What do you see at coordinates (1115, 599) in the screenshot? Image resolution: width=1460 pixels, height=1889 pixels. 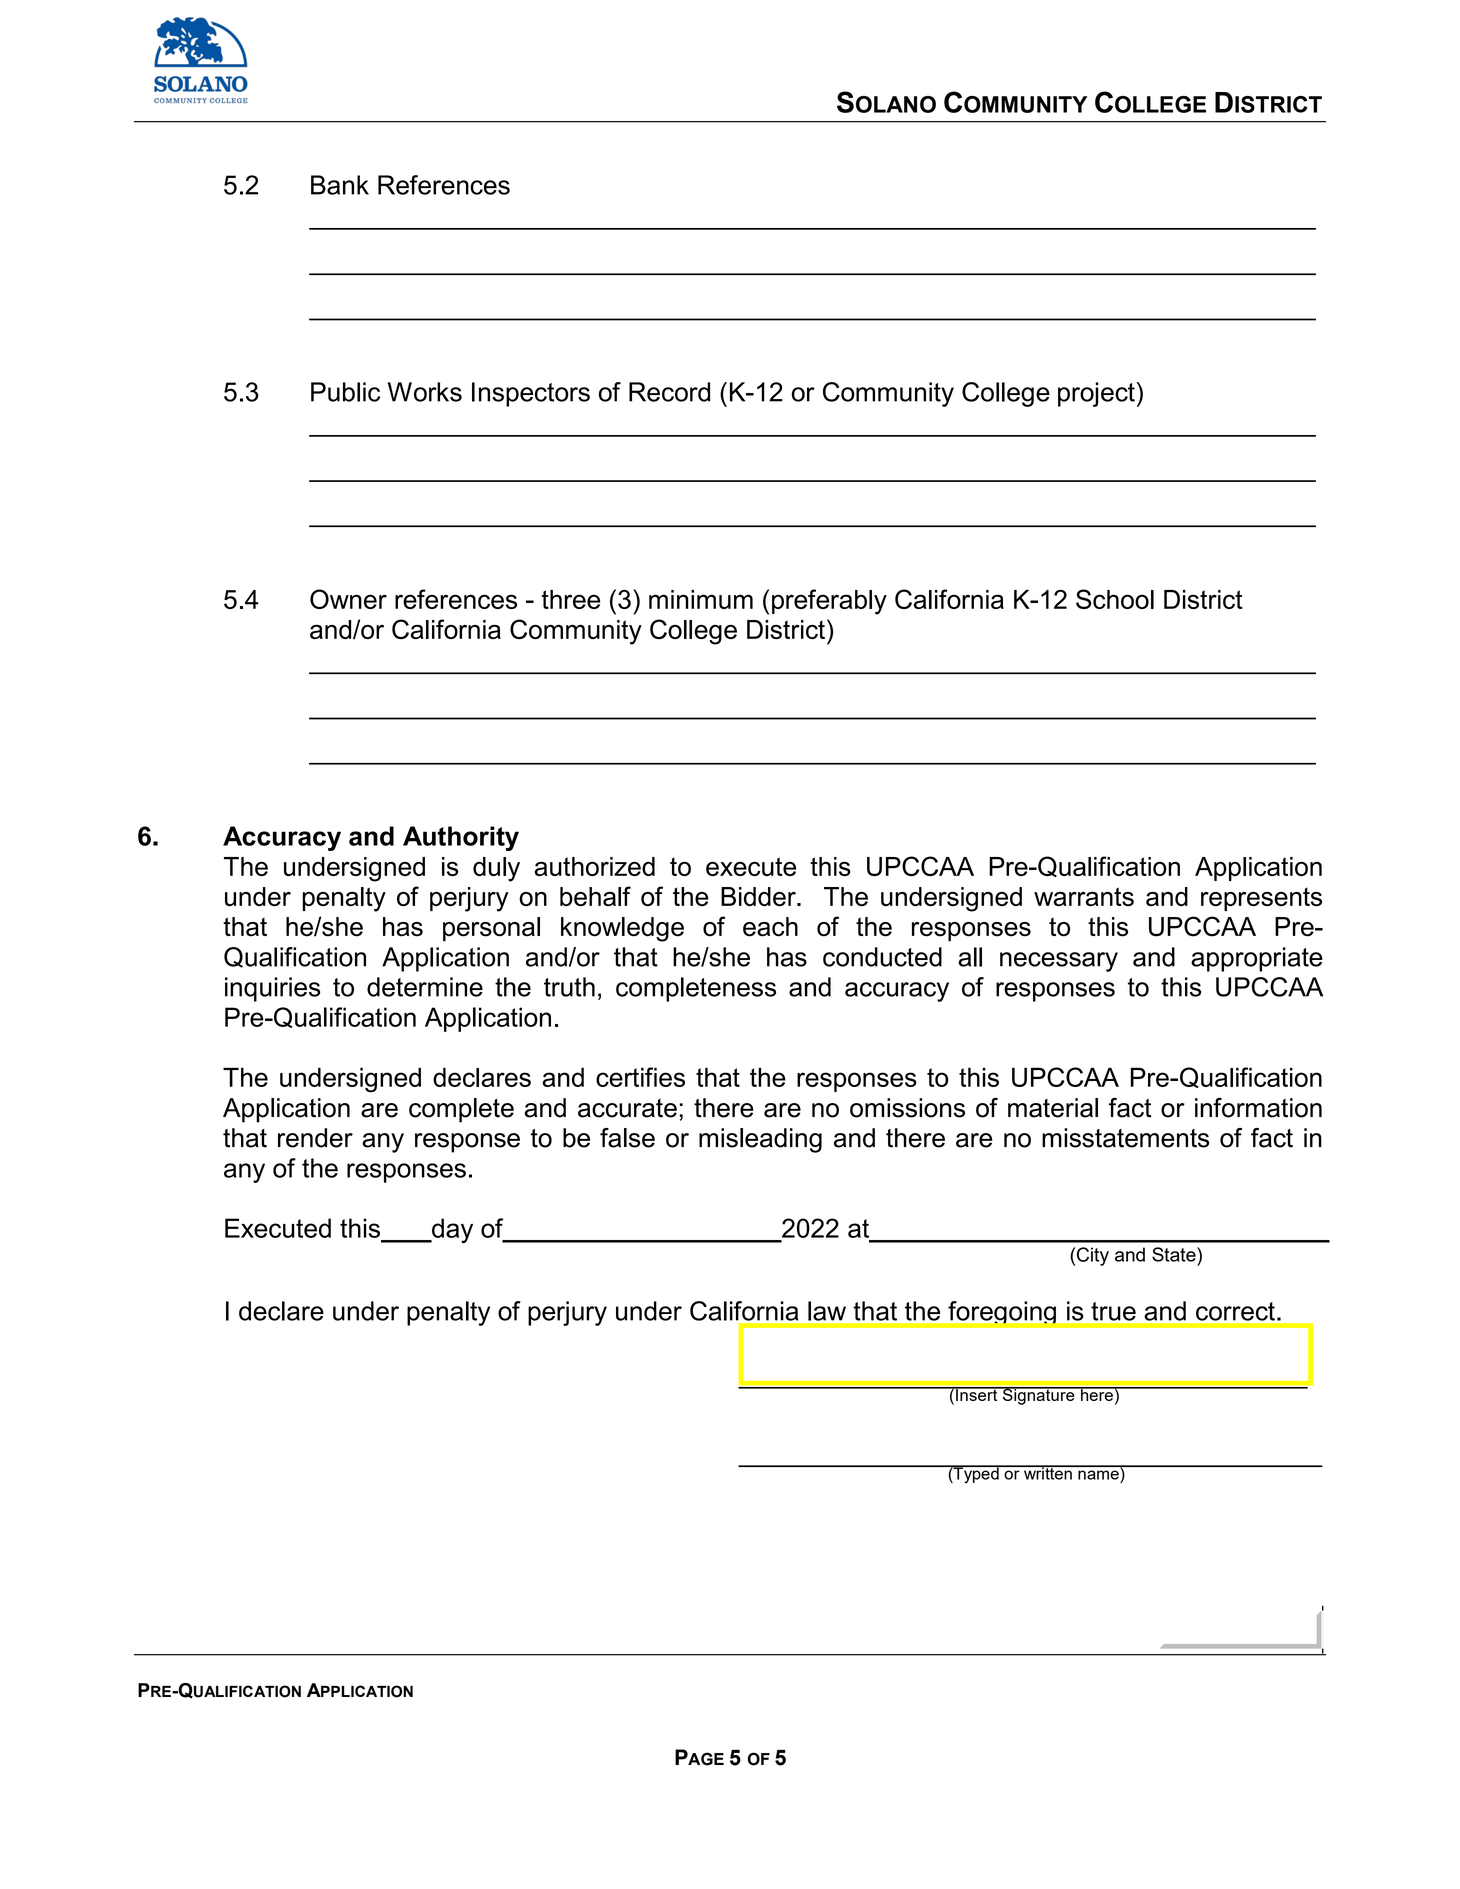 I see `School` at bounding box center [1115, 599].
